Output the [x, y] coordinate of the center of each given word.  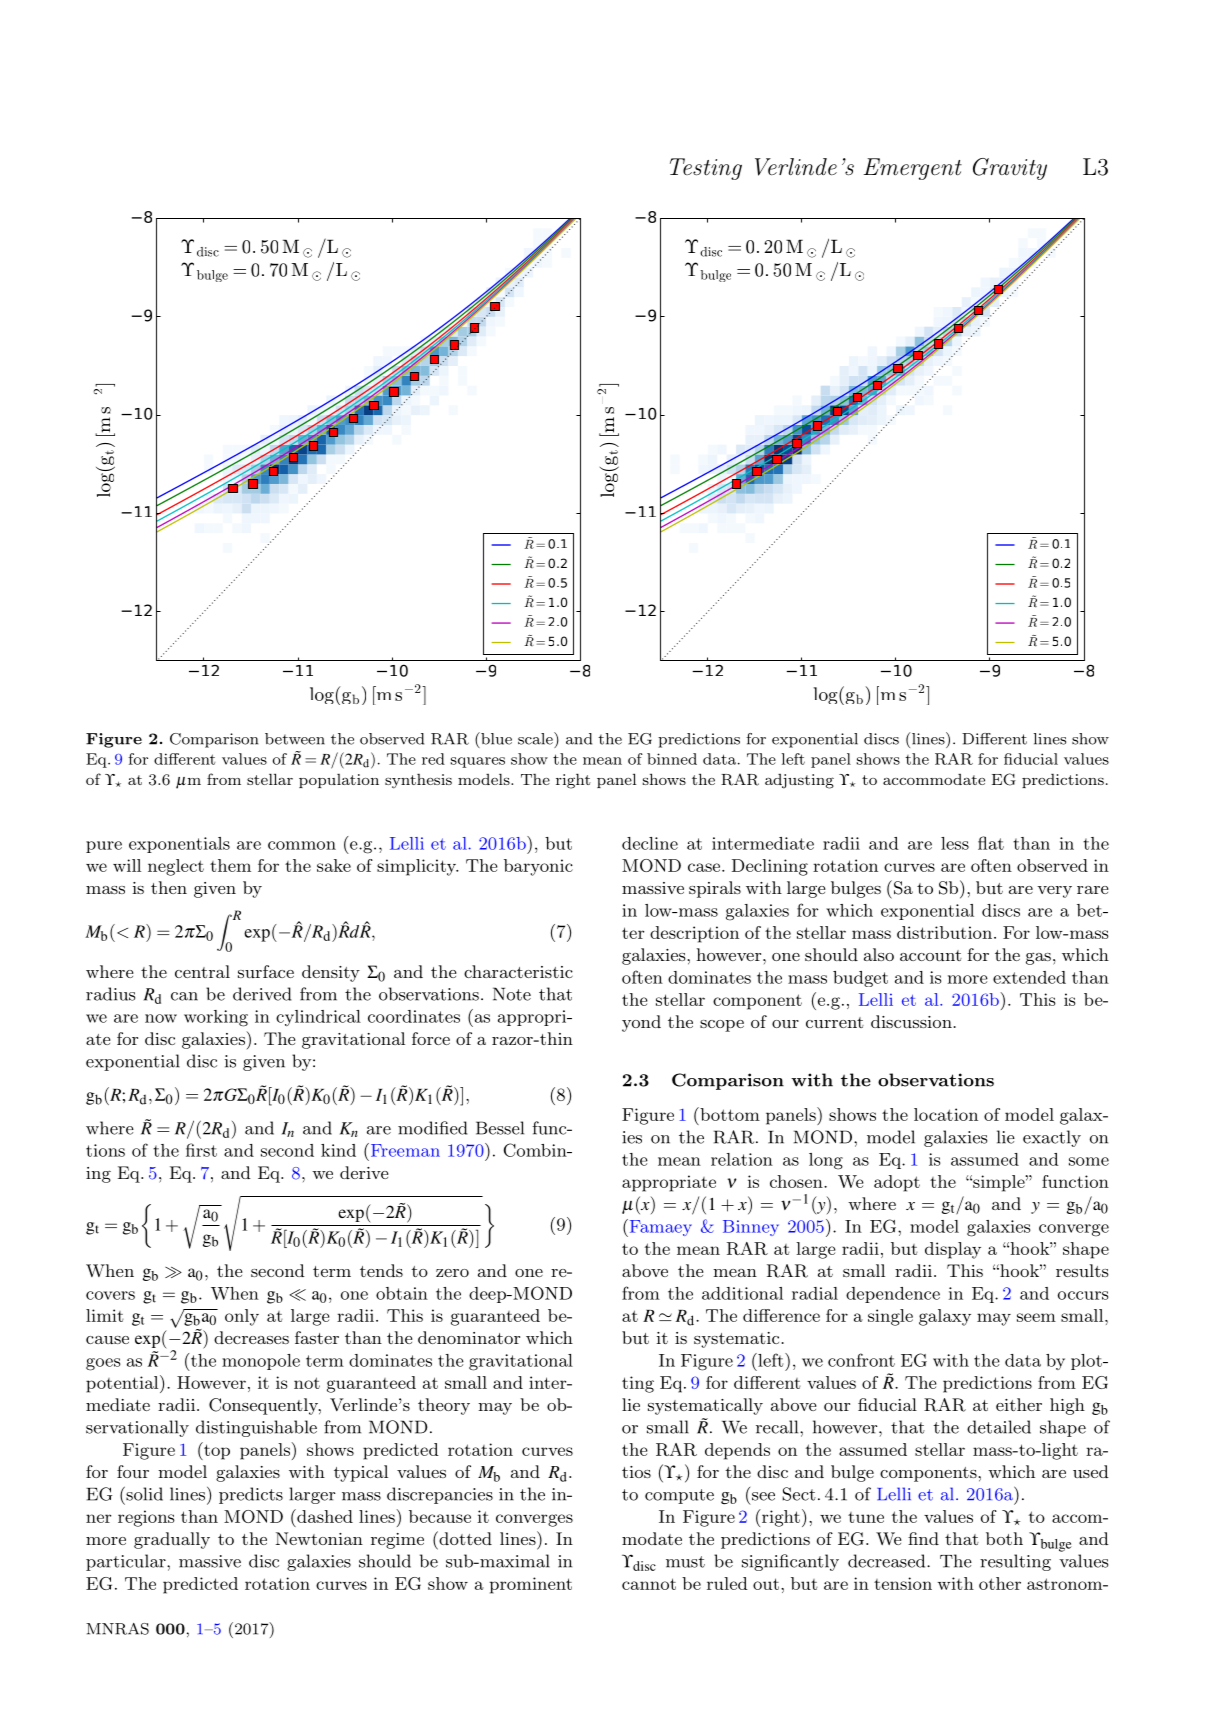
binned [672, 759]
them [230, 865]
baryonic [538, 867]
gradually [172, 1540]
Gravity [1010, 169]
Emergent [912, 169]
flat [991, 843]
